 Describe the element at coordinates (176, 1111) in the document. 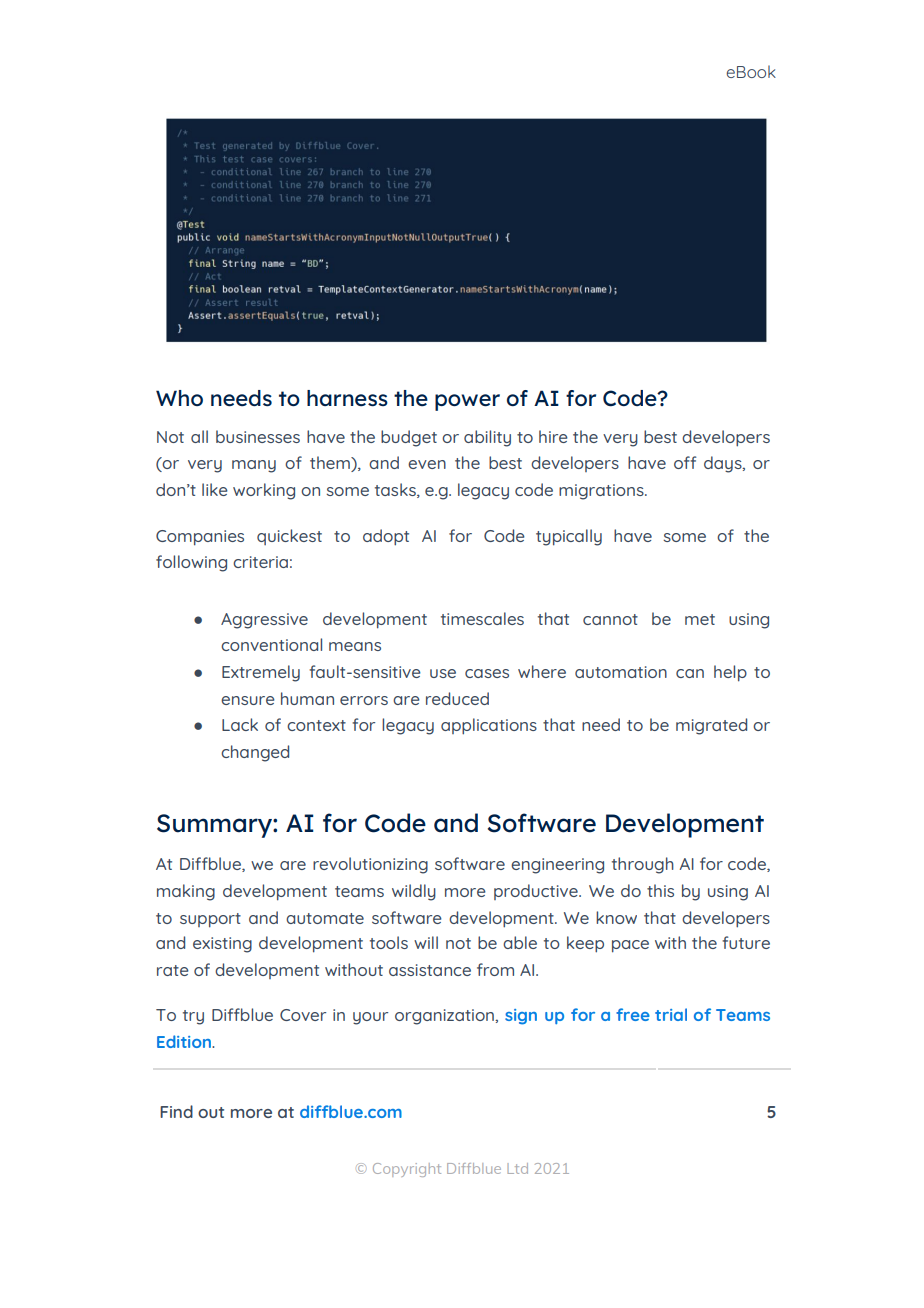

I see `Find` at that location.
